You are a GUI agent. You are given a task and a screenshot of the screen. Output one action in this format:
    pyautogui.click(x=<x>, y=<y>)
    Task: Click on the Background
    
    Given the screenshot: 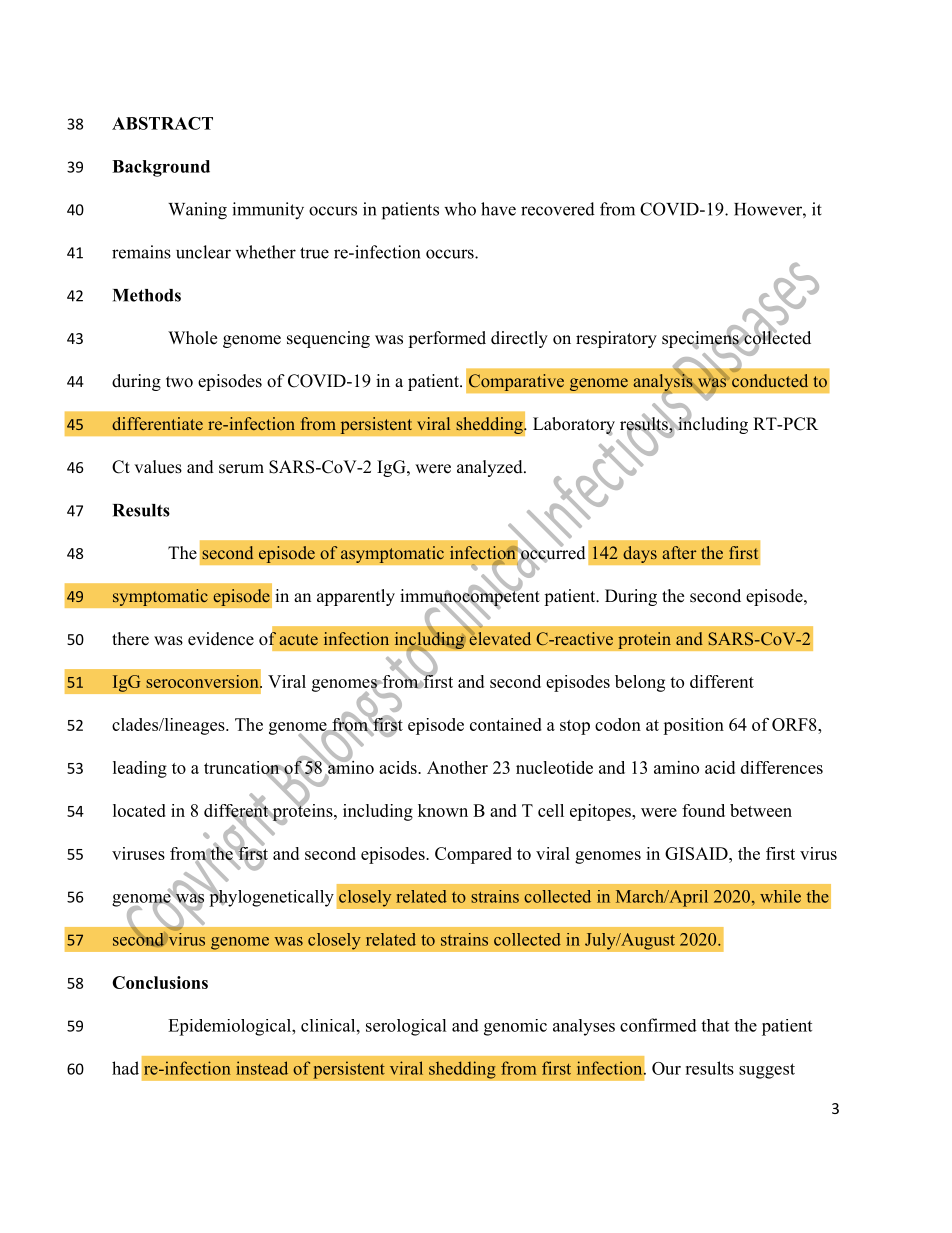 What is the action you would take?
    pyautogui.click(x=161, y=168)
